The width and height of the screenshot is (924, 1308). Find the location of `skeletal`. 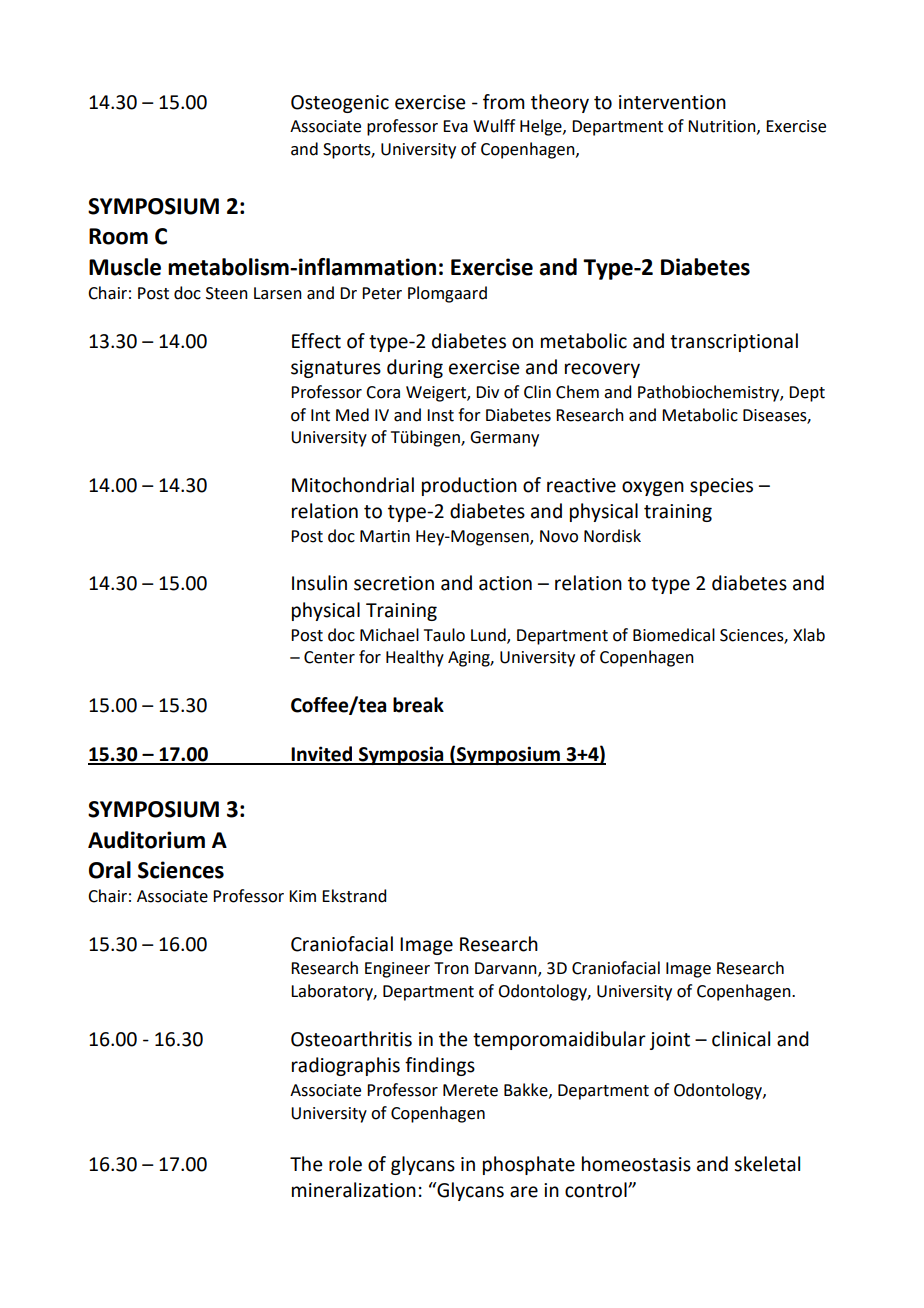

skeletal is located at coordinates (767, 1164).
